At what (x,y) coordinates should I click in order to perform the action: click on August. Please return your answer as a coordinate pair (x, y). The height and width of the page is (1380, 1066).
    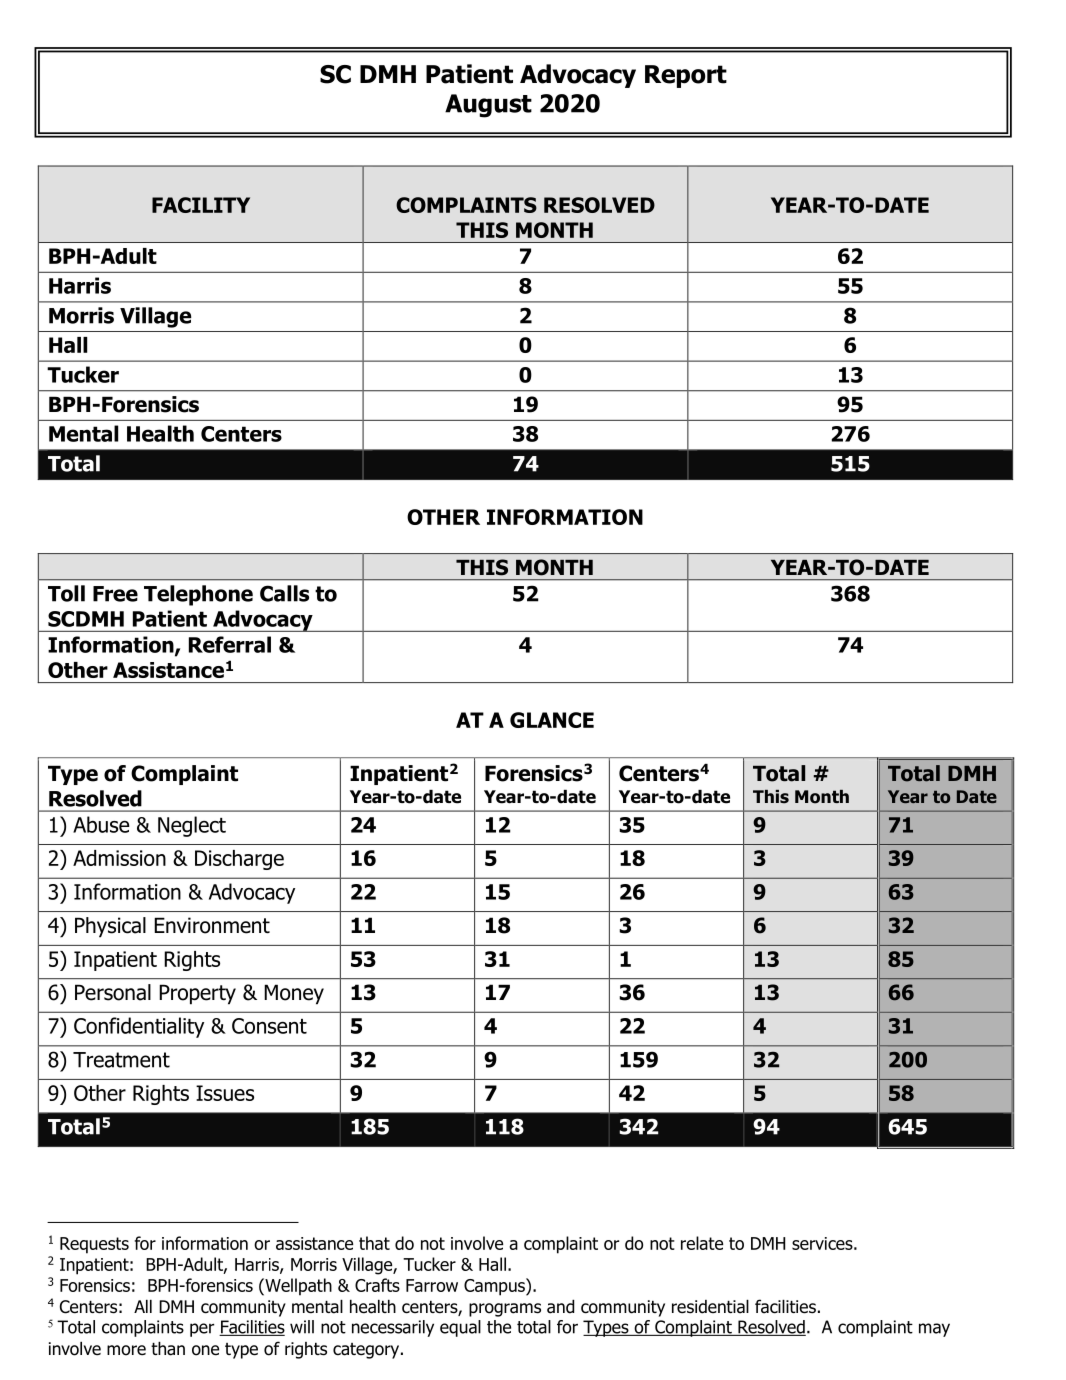
    Looking at the image, I should click on (488, 106).
